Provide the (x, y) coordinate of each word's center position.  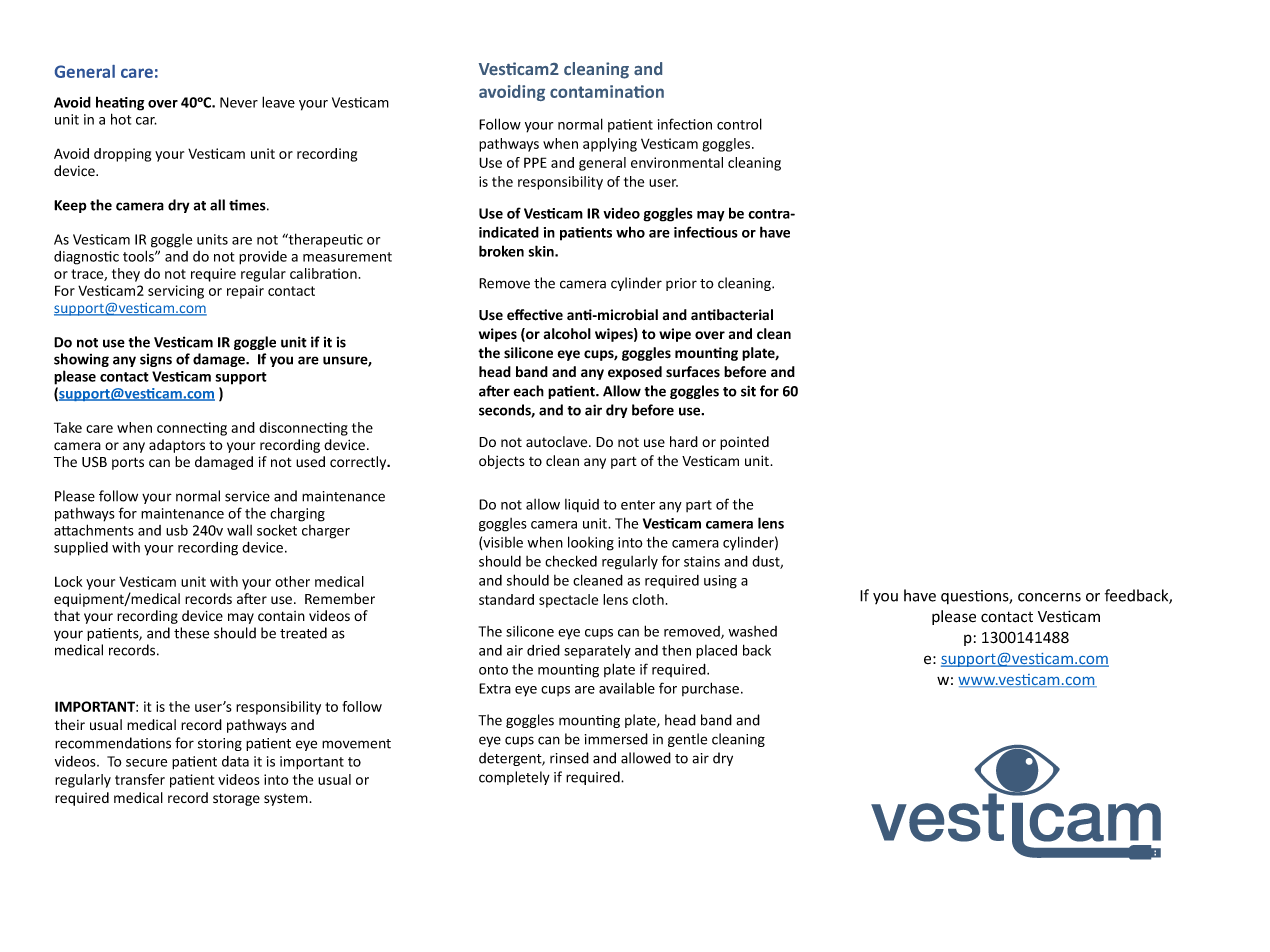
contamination (607, 91)
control (739, 124)
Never (239, 102)
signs (156, 360)
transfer (140, 779)
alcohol (567, 334)
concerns (1049, 597)
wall (239, 530)
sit (748, 391)
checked (571, 561)
